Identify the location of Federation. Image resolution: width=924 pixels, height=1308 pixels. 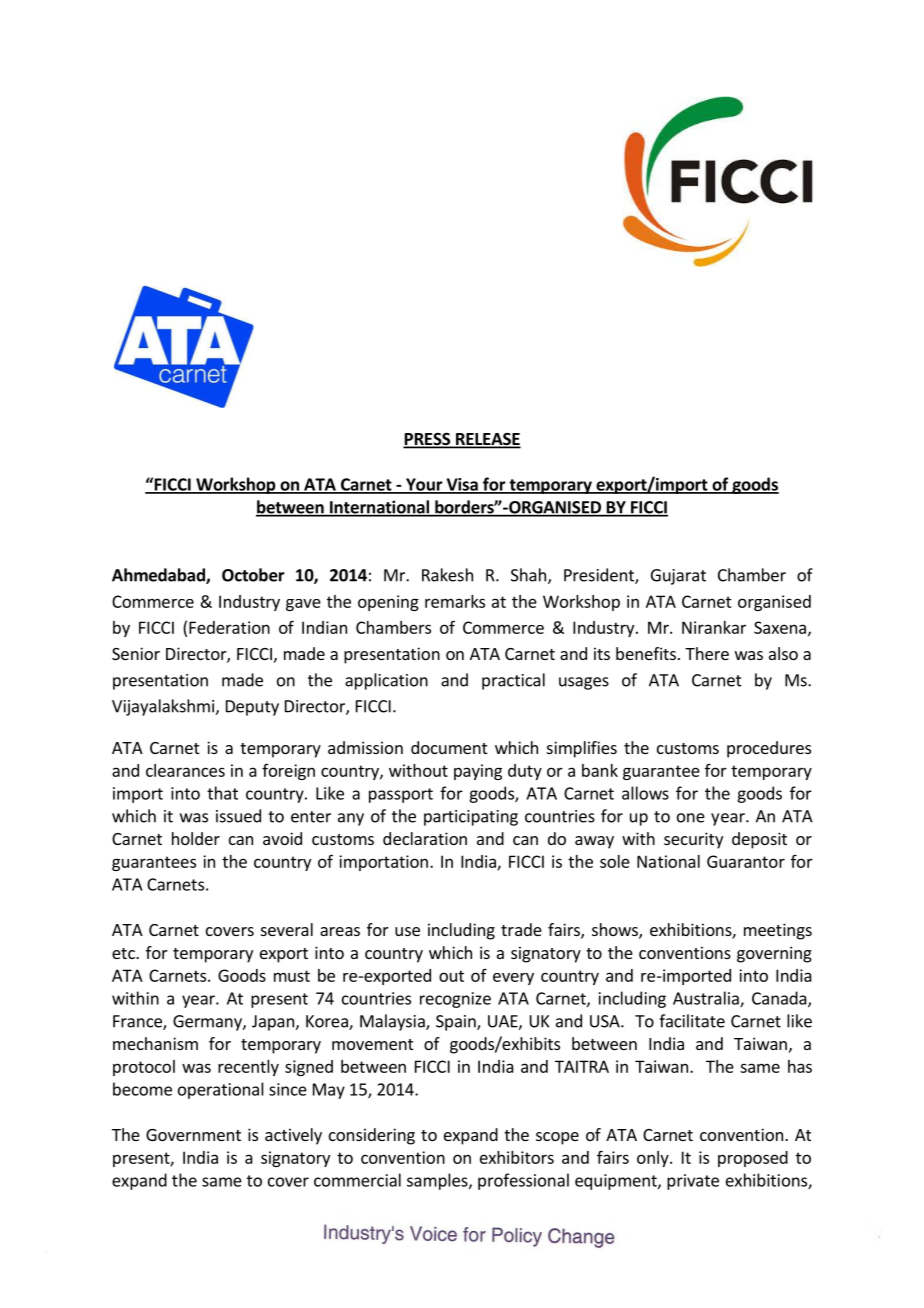
(229, 627).
